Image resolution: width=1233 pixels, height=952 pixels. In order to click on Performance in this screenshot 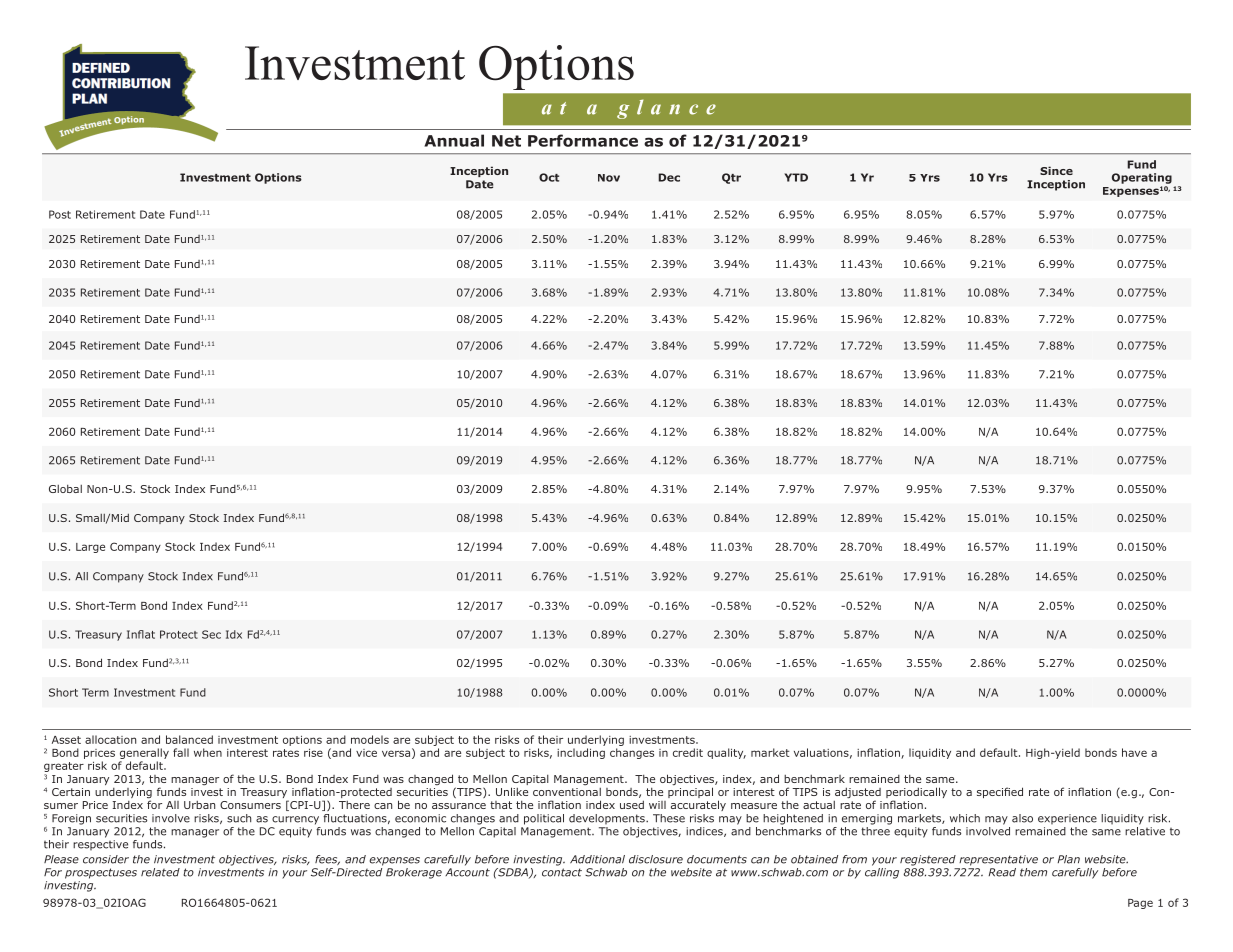, I will do `click(583, 140)`.
